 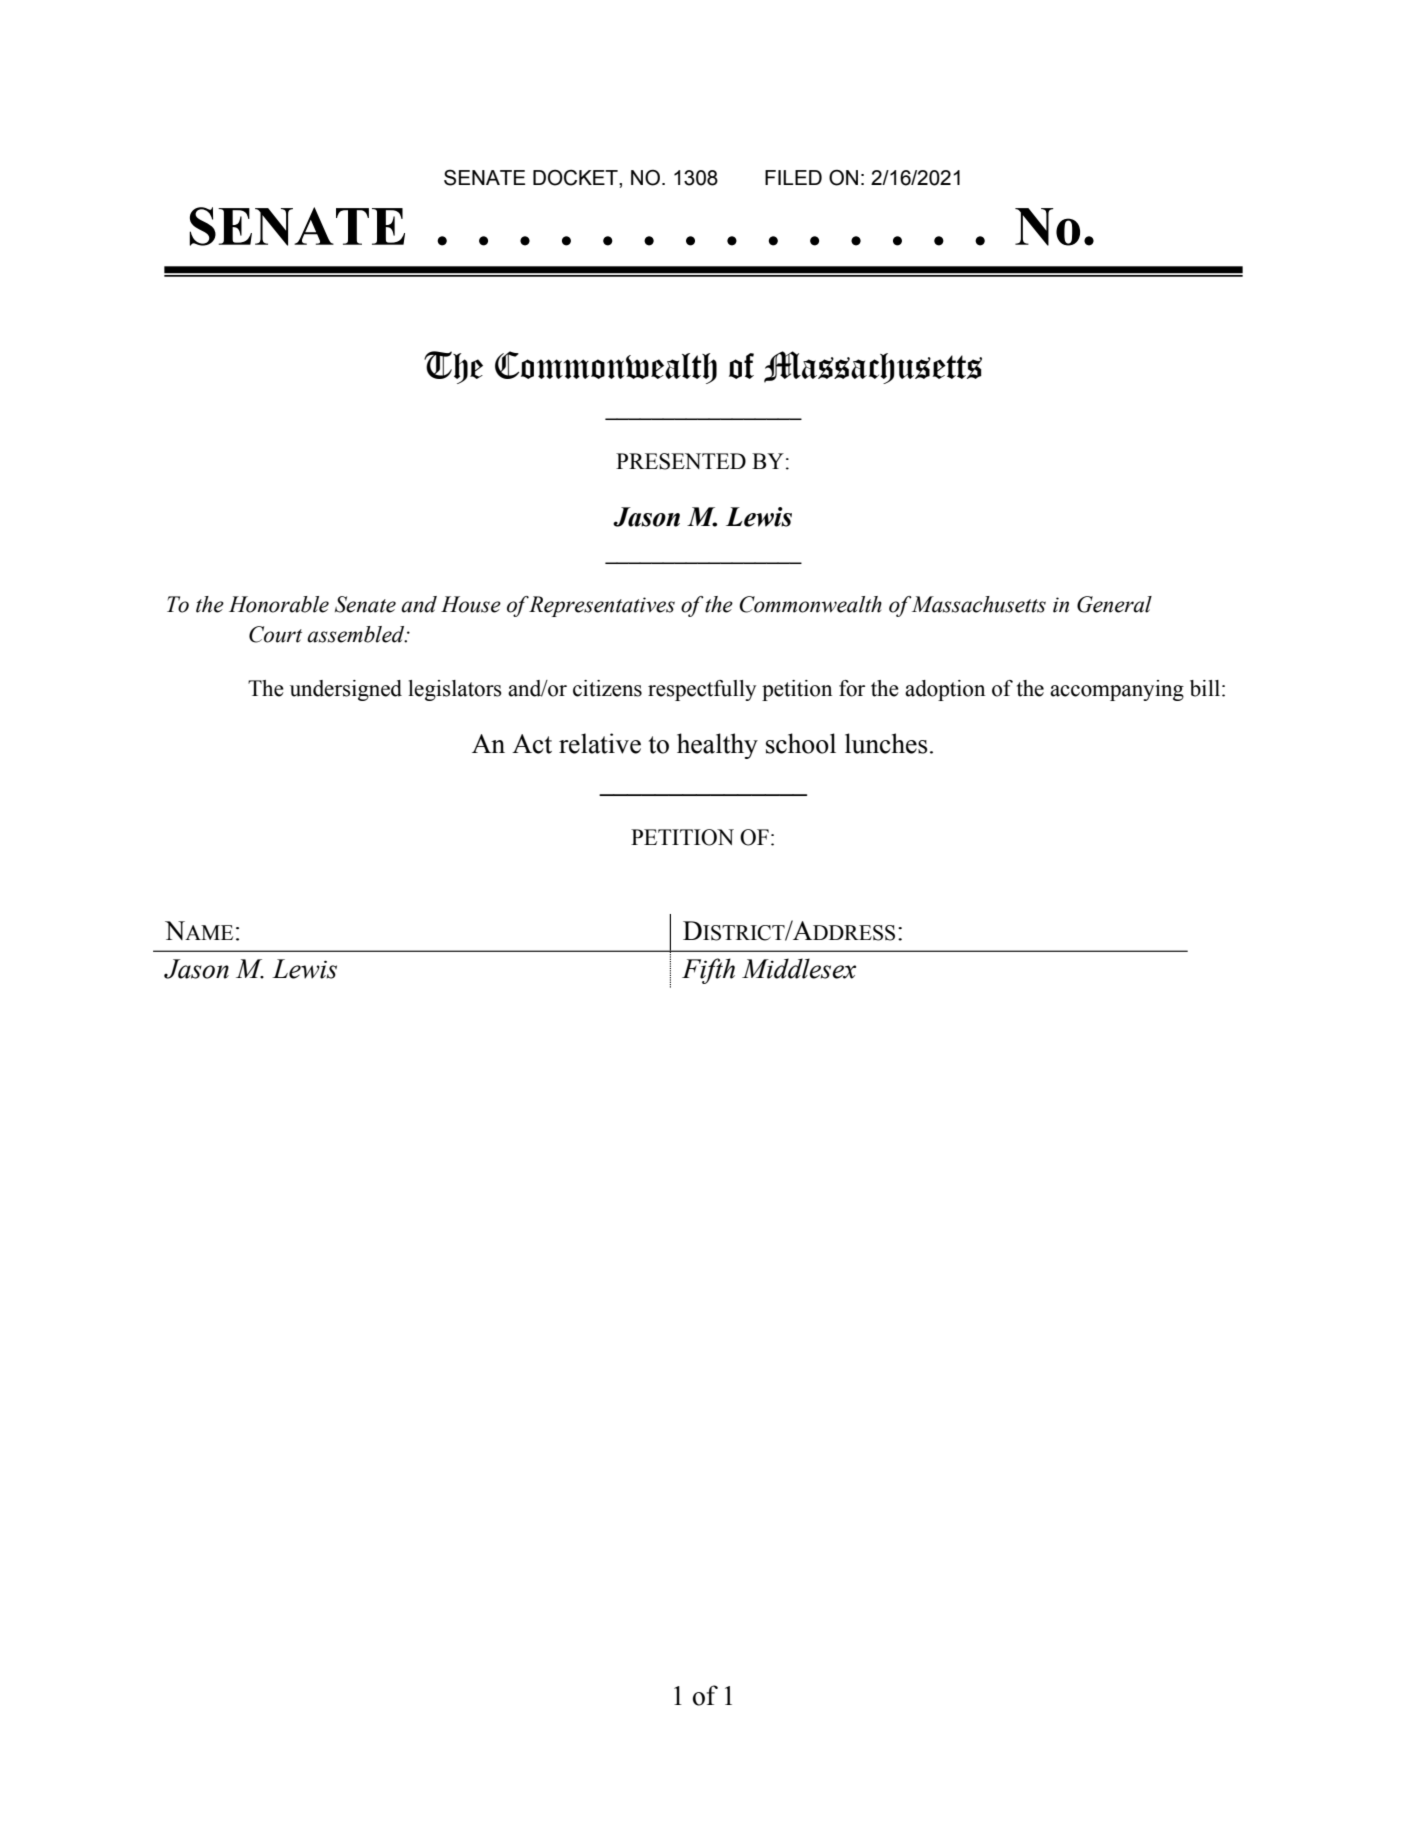 What do you see at coordinates (886, 743) in the image?
I see `lunches` at bounding box center [886, 743].
